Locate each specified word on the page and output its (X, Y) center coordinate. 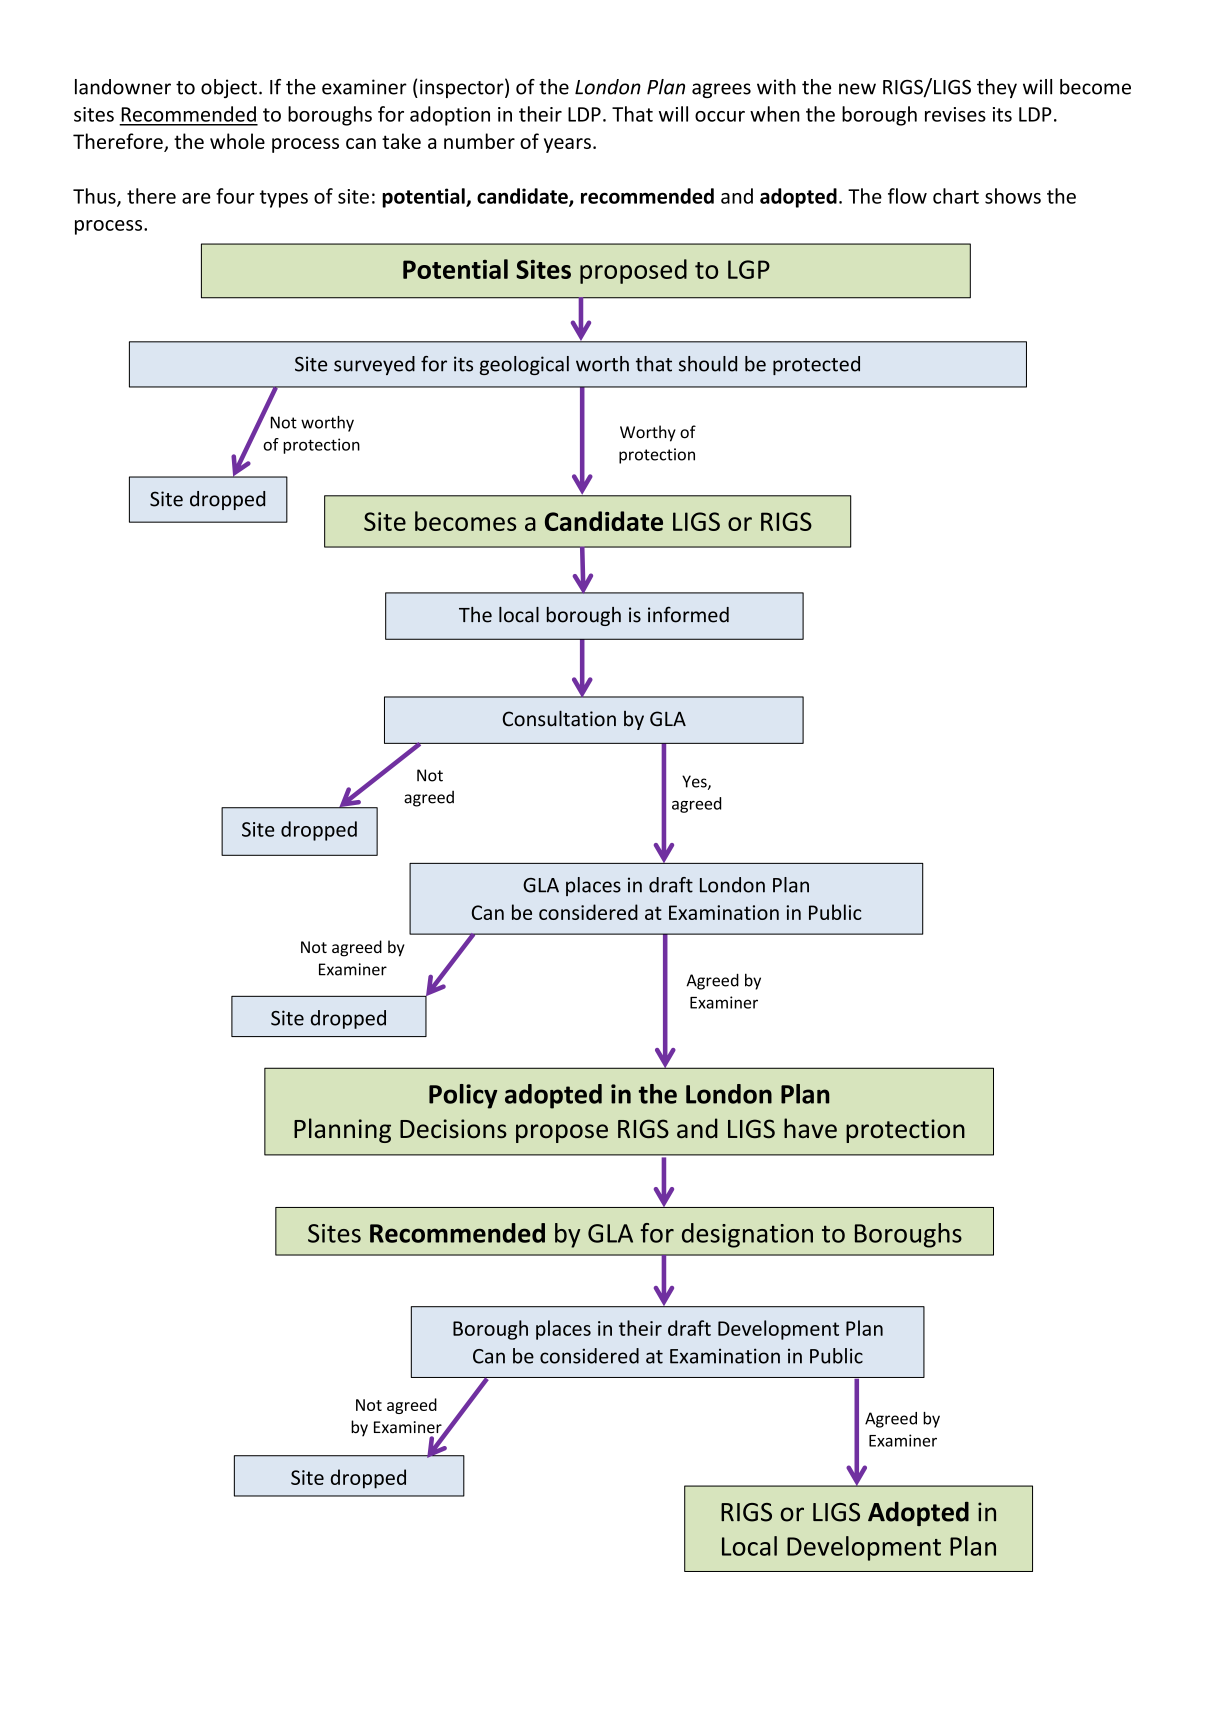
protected (816, 365)
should (708, 364)
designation (747, 1235)
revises (955, 114)
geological (524, 365)
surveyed (374, 365)
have (810, 1128)
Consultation (559, 718)
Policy (463, 1096)
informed (688, 614)
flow (907, 196)
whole (237, 141)
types (284, 199)
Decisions (453, 1129)
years (567, 145)
